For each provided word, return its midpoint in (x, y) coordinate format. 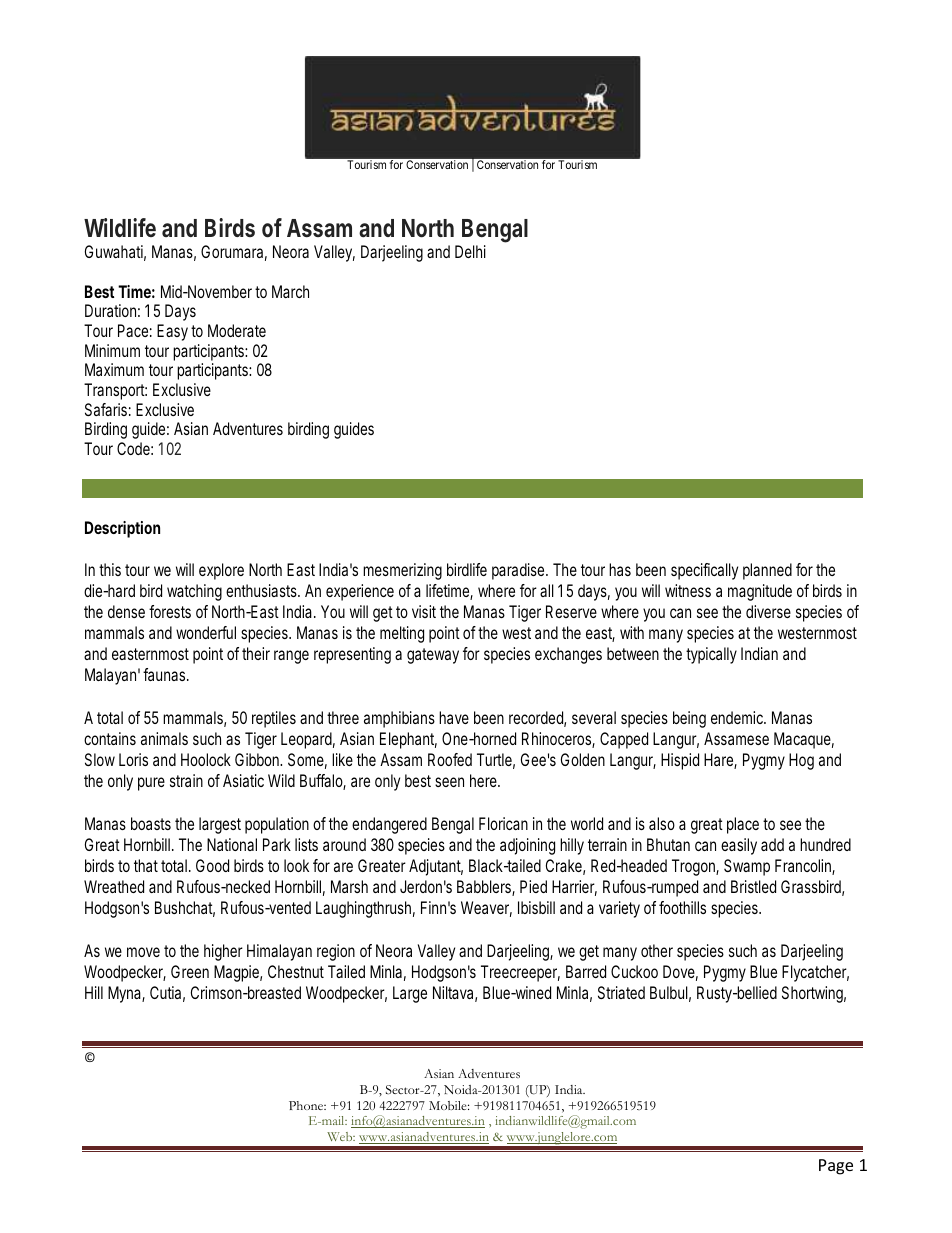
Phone (307, 1105)
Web (341, 1136)
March (290, 291)
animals (164, 738)
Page (836, 1167)
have (454, 717)
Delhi (470, 251)
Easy (172, 332)
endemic (738, 717)
